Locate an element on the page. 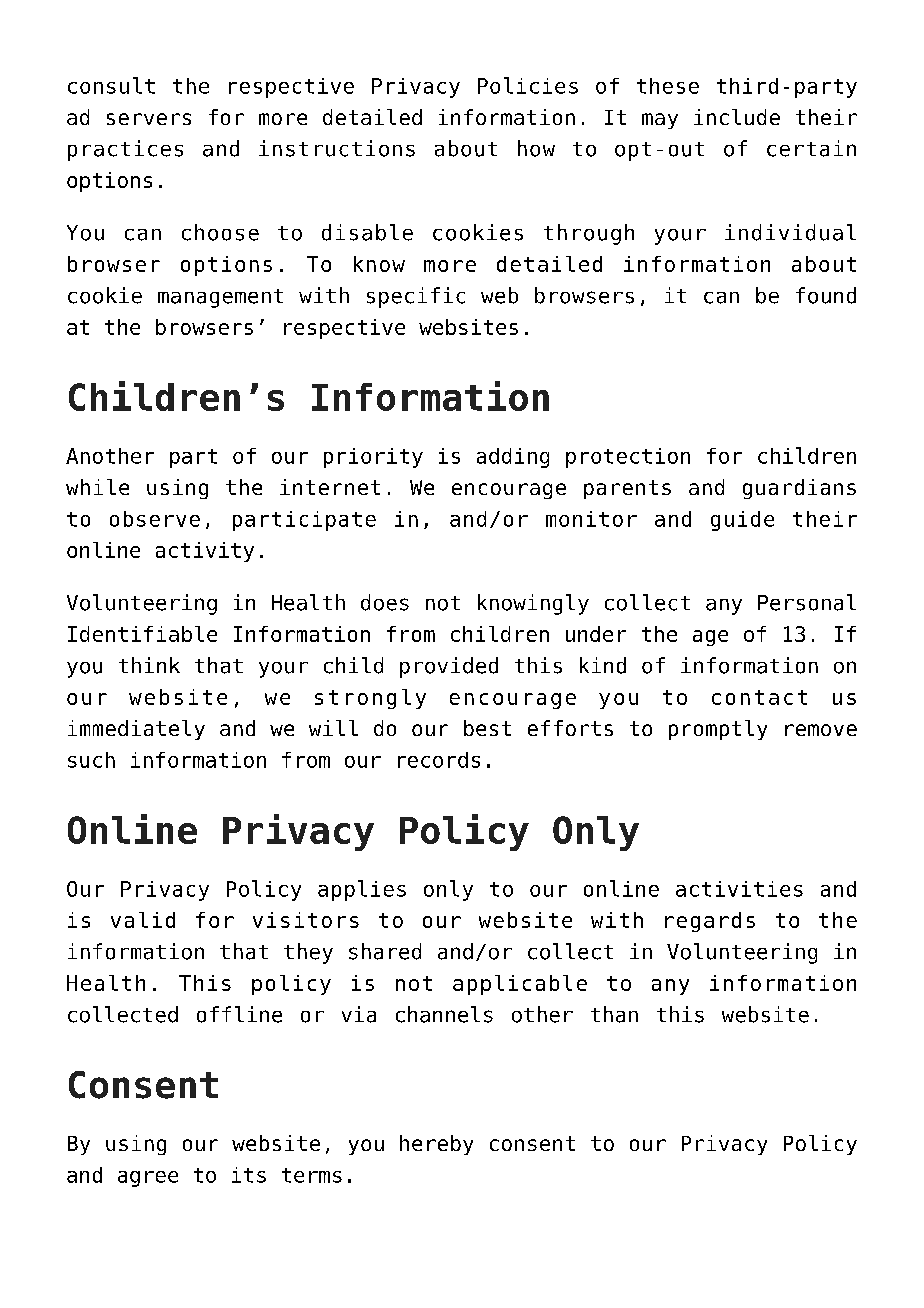 This image has height=1308, width=924. valid is located at coordinates (143, 920).
